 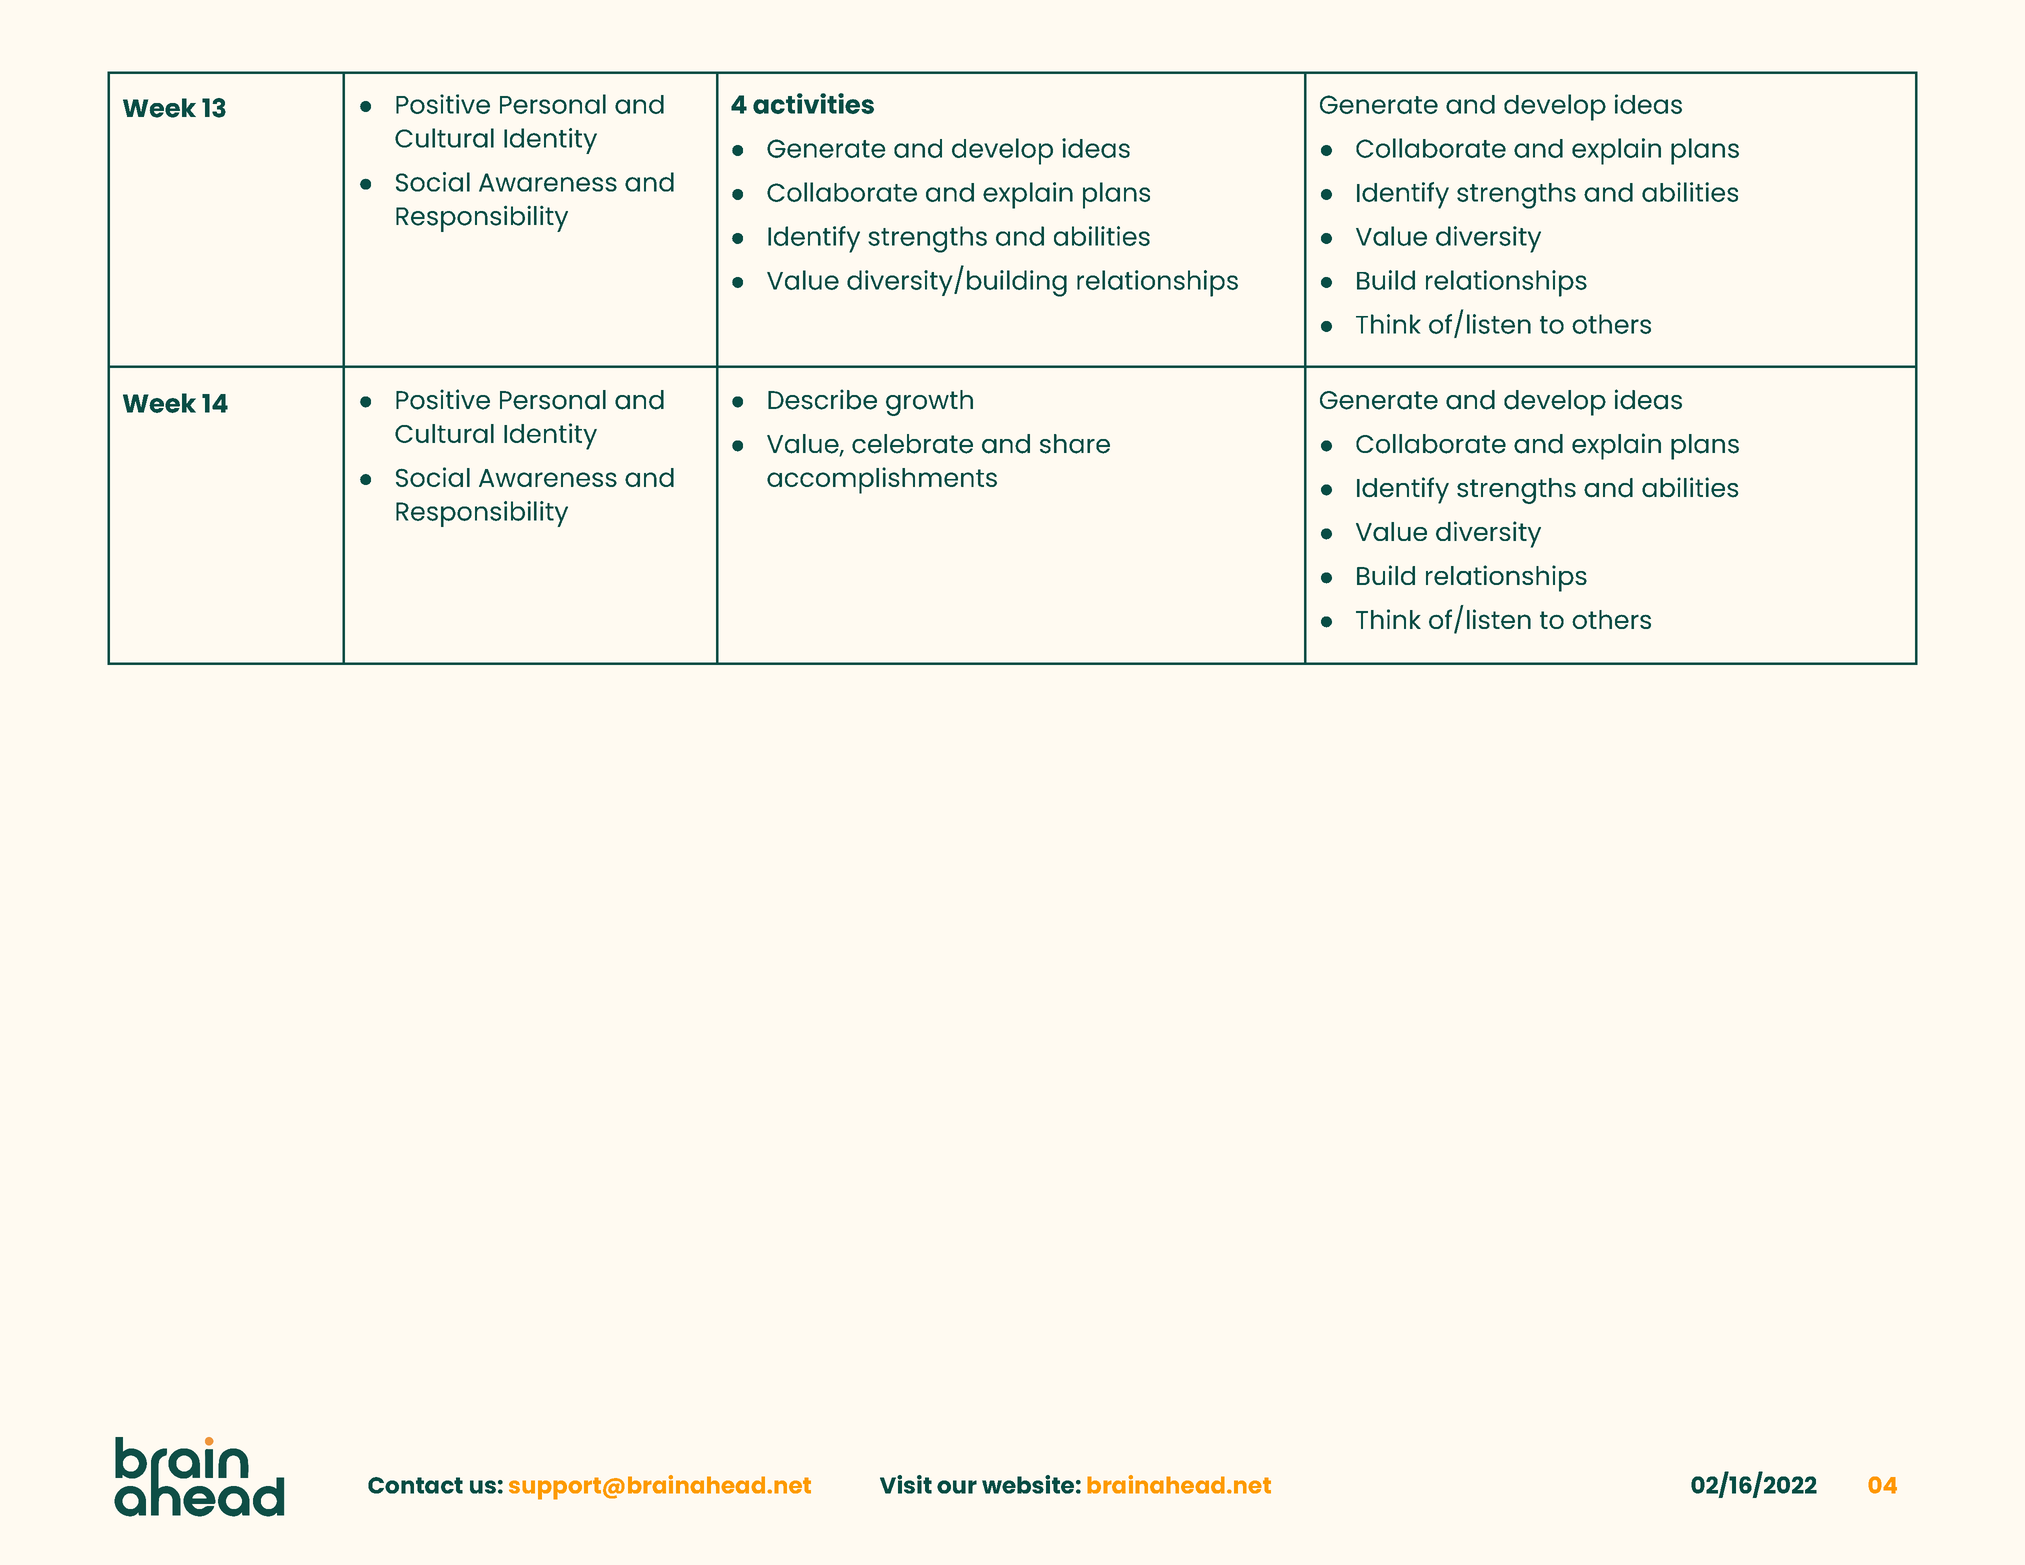 What do you see at coordinates (822, 399) in the screenshot?
I see `Describe` at bounding box center [822, 399].
